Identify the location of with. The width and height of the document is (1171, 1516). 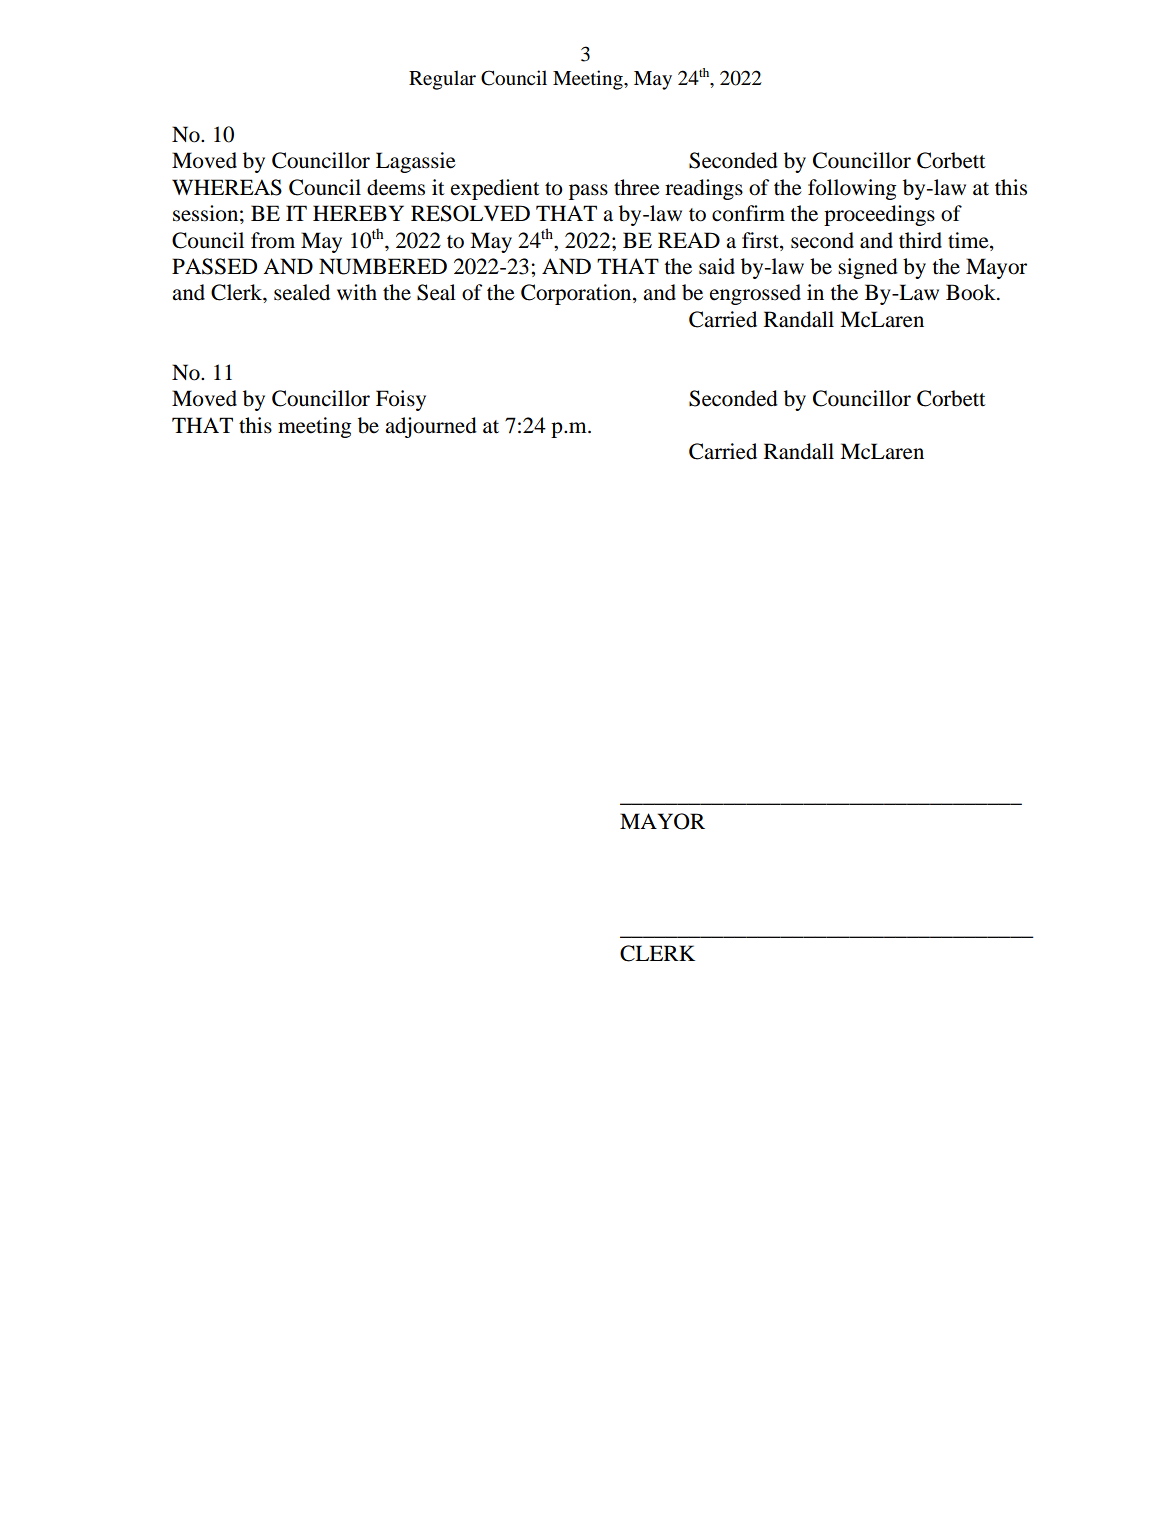
(357, 292).
